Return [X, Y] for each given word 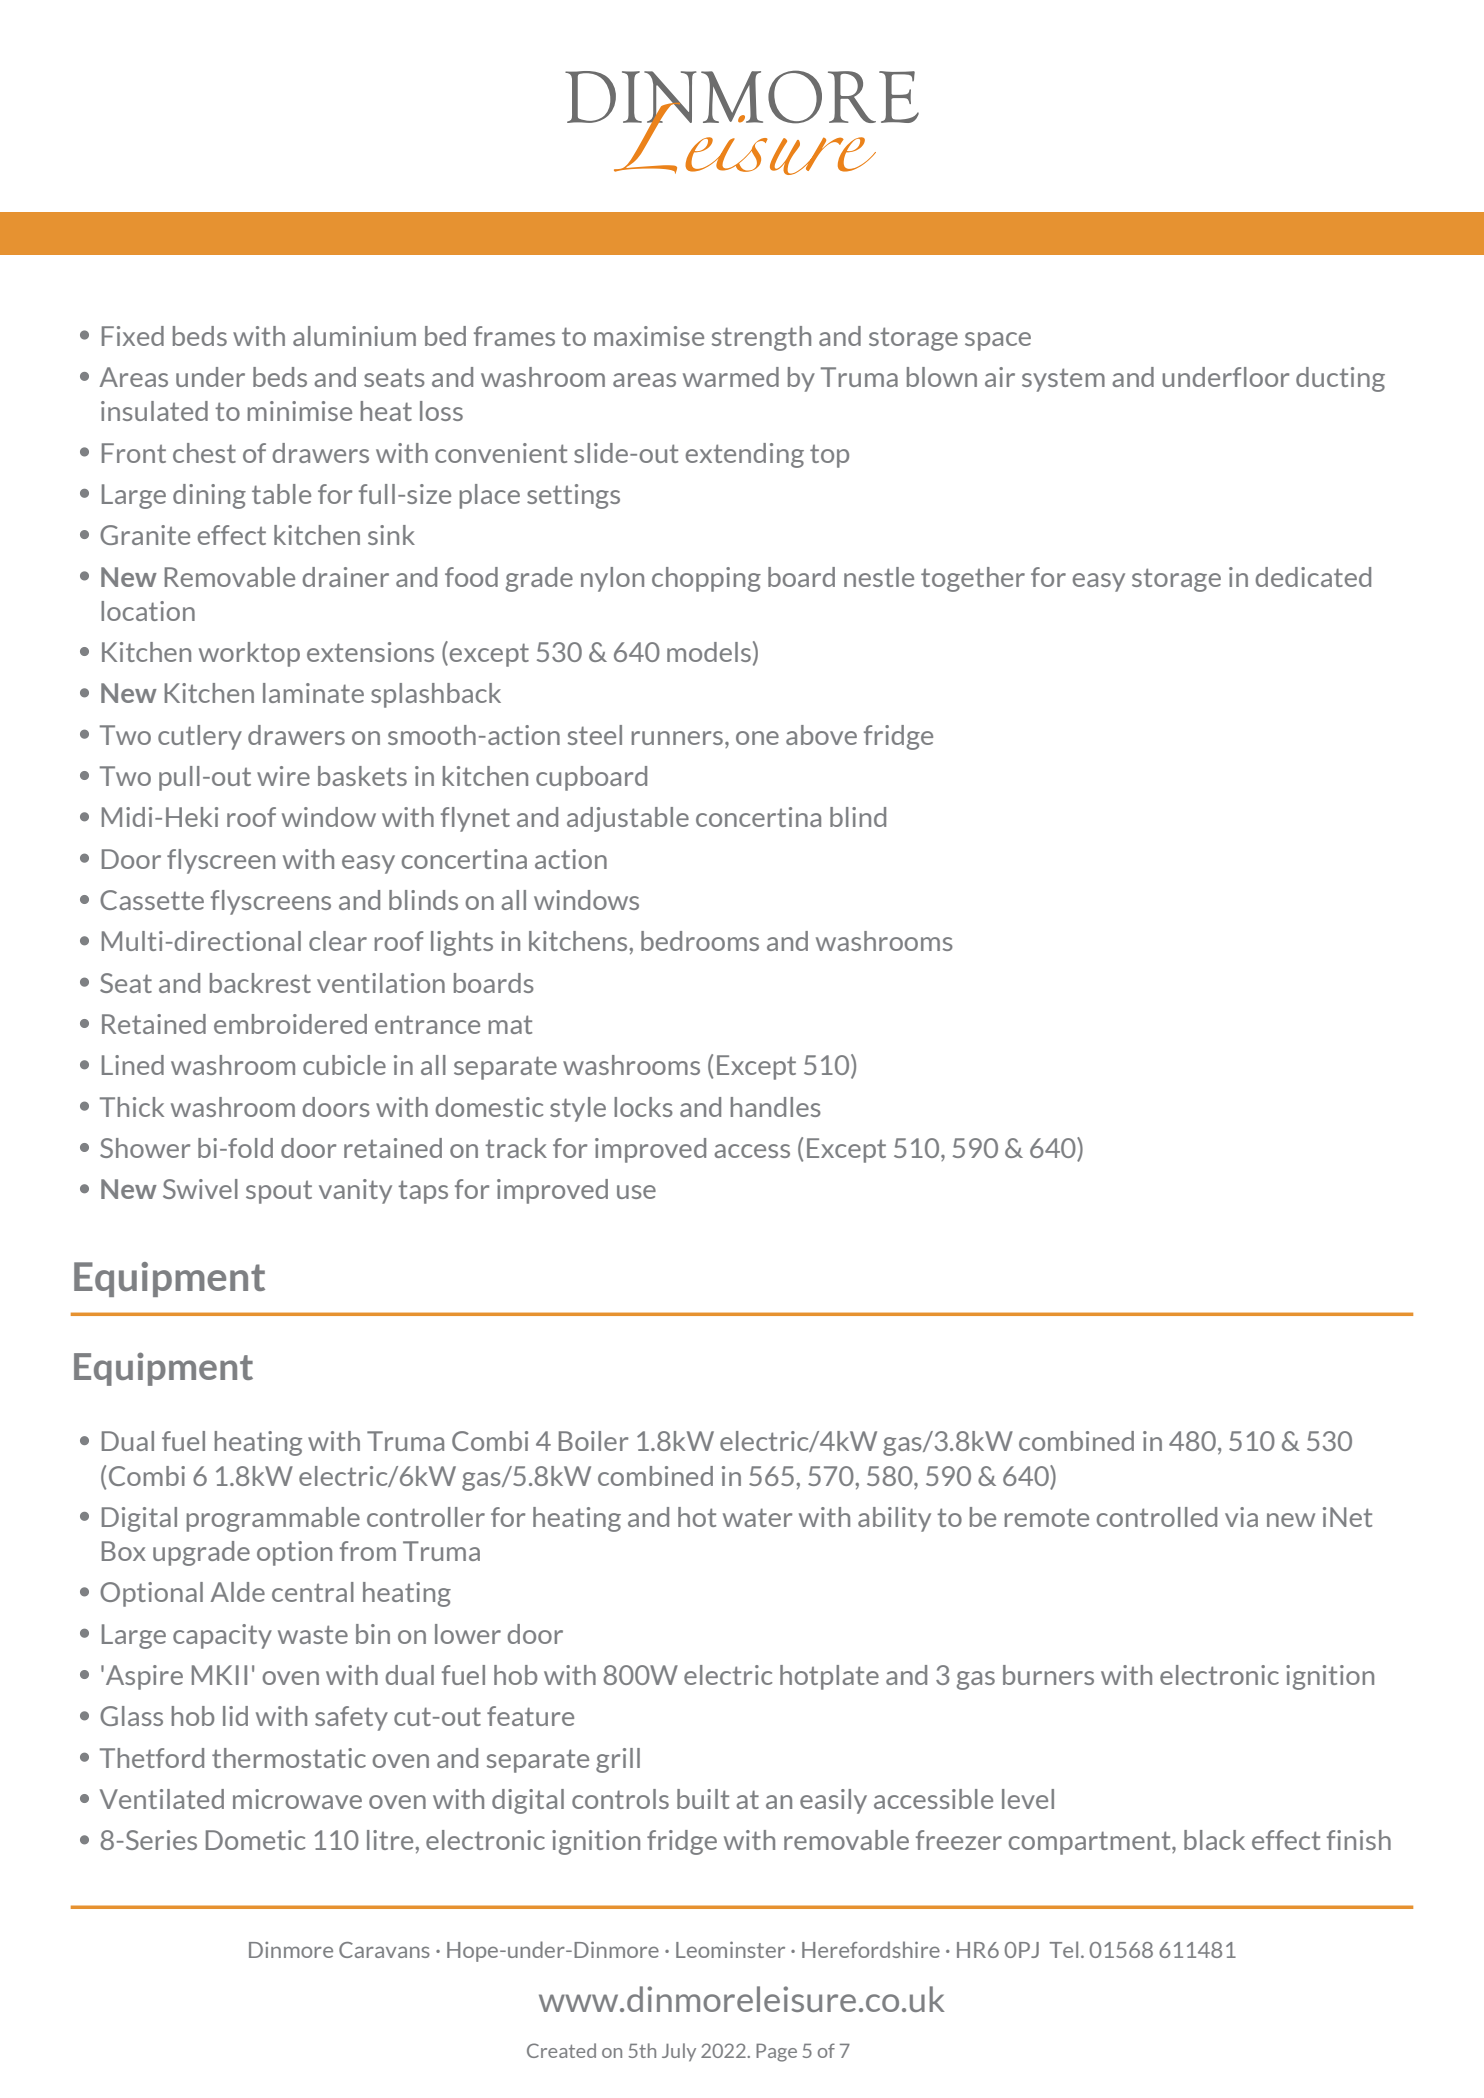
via [1241, 1517]
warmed [731, 377]
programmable [273, 1519]
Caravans [384, 1950]
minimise [300, 411]
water [757, 1517]
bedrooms [700, 941]
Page [776, 2053]
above [821, 735]
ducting [1340, 379]
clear [338, 941]
